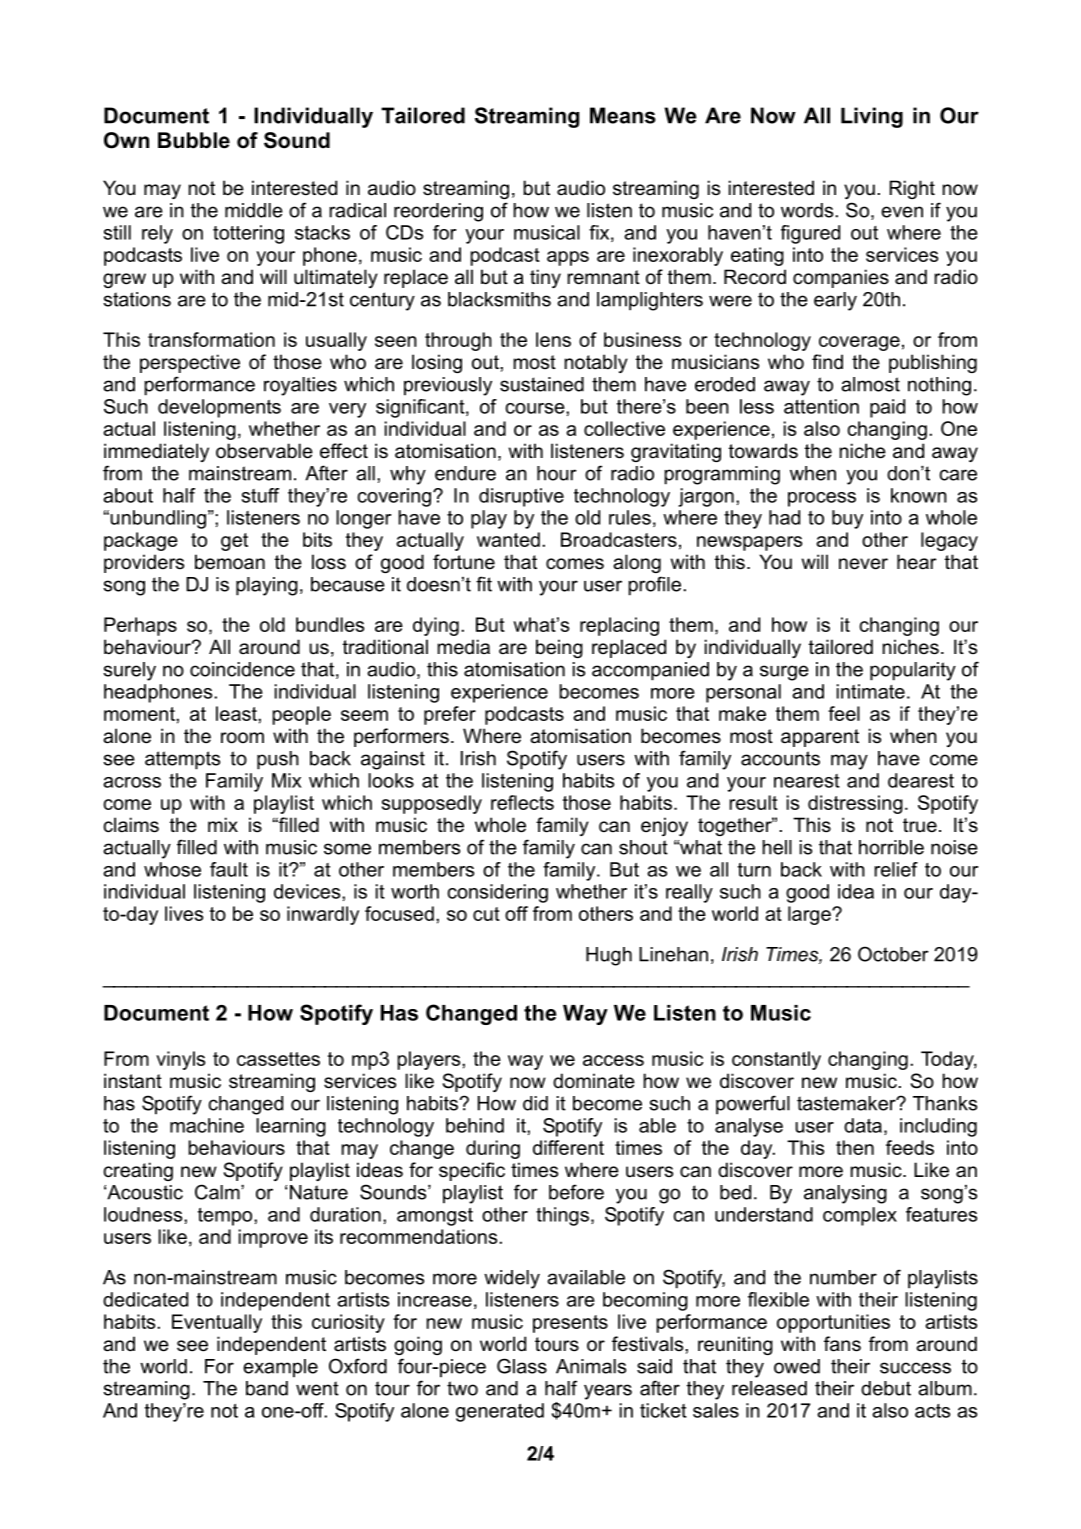 The height and width of the image is (1529, 1081). What do you see at coordinates (559, 648) in the image?
I see `being` at bounding box center [559, 648].
